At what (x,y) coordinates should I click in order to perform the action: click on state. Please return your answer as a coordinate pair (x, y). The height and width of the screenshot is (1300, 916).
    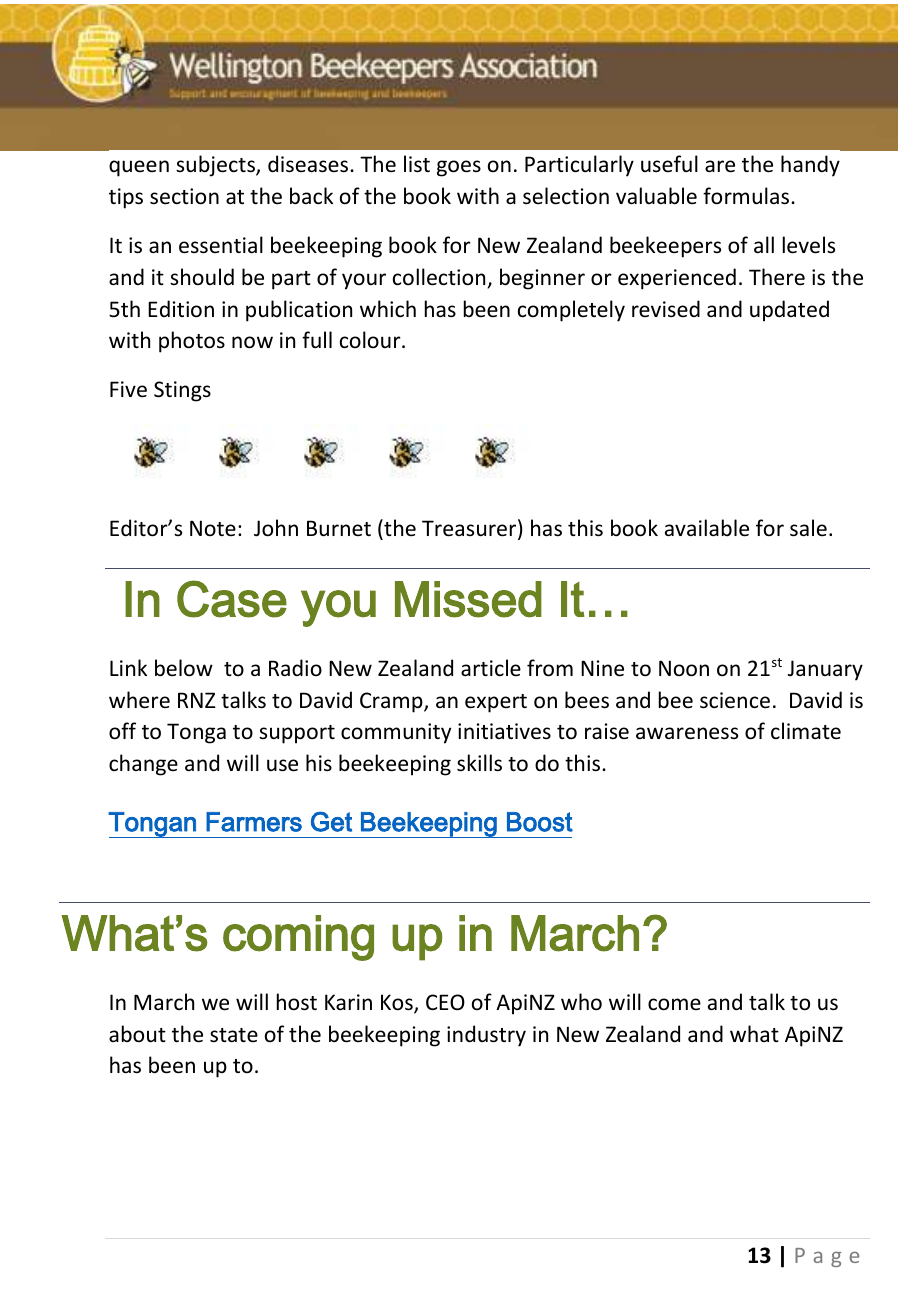
    Looking at the image, I should click on (234, 1035).
